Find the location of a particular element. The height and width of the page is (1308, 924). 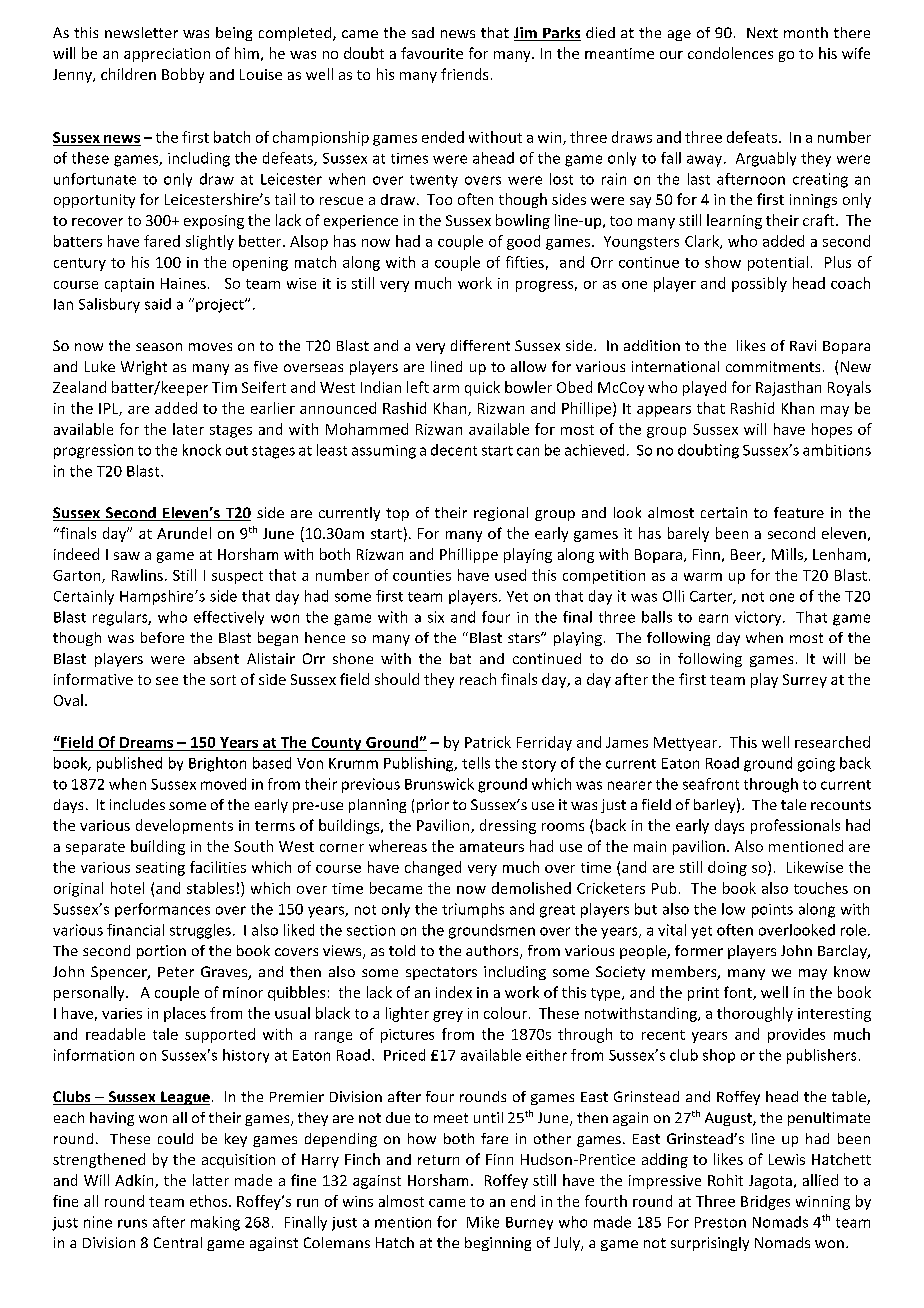

condolences is located at coordinates (730, 53).
